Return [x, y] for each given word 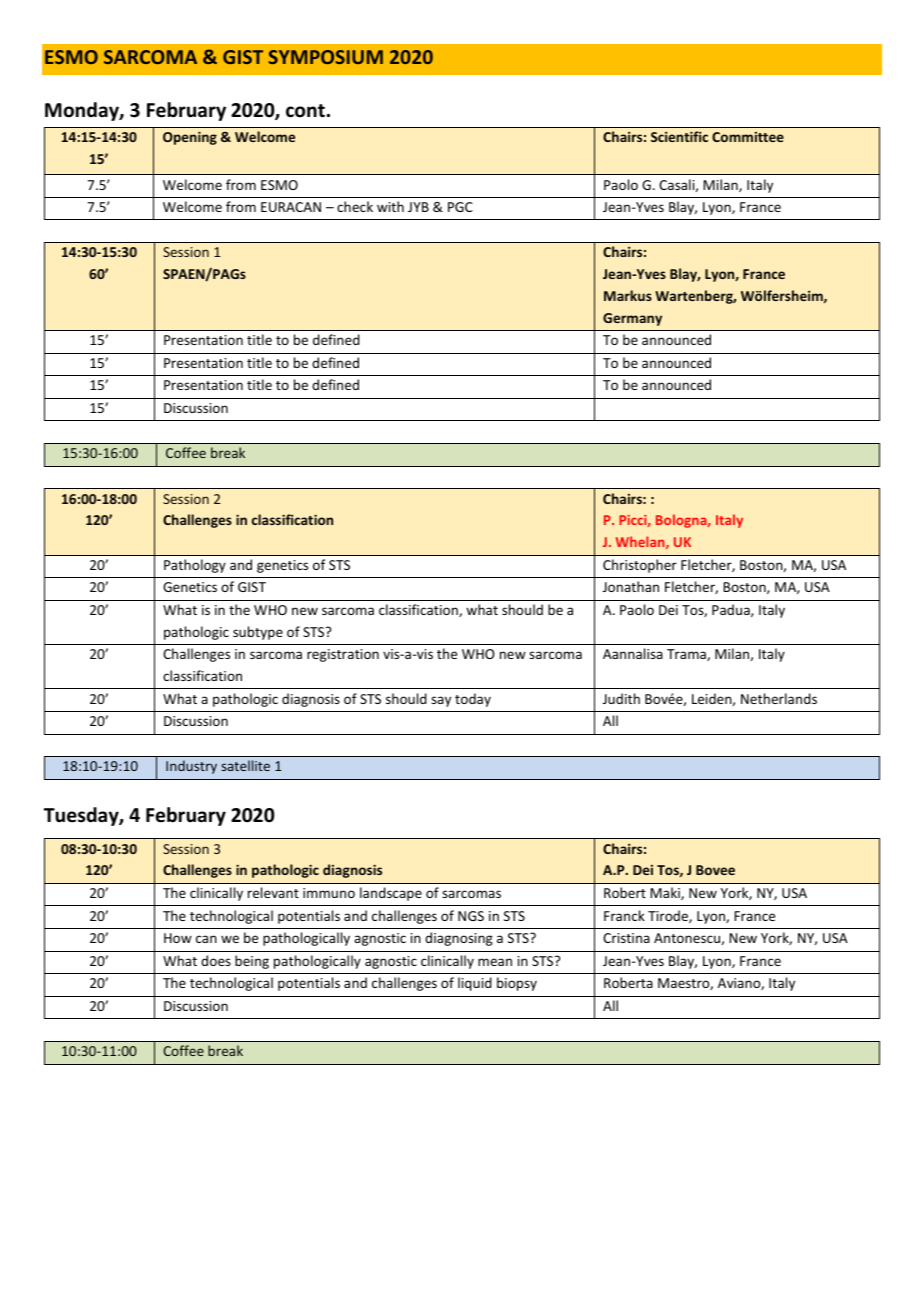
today [473, 700]
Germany [632, 319]
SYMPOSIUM [326, 57]
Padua [732, 610]
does [216, 960]
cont [305, 111]
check [355, 206]
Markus [628, 295]
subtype [258, 633]
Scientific [679, 136]
